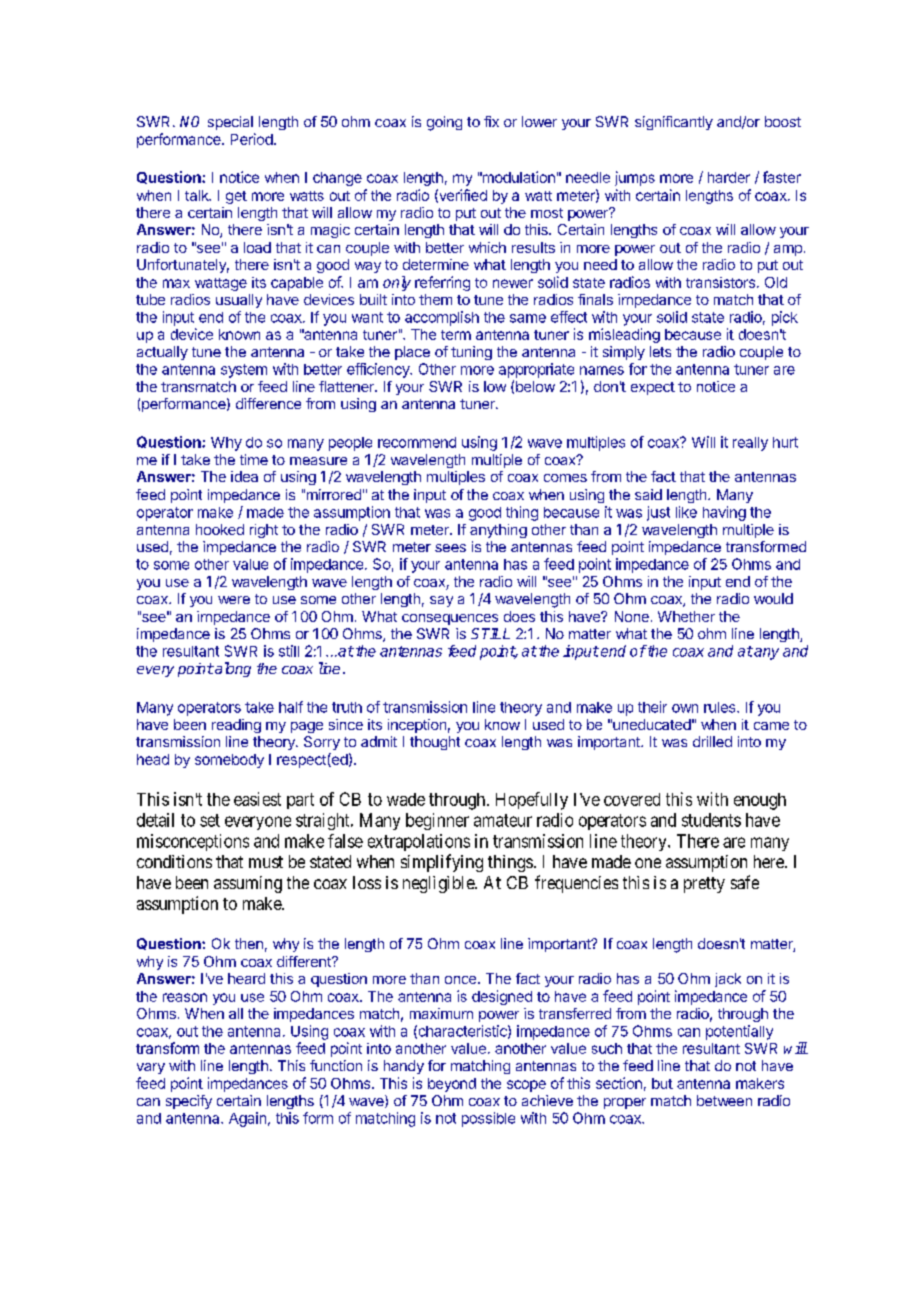 Image resolution: width=924 pixels, height=1308 pixels. What do you see at coordinates (252, 139) in the image?
I see `Period` at bounding box center [252, 139].
